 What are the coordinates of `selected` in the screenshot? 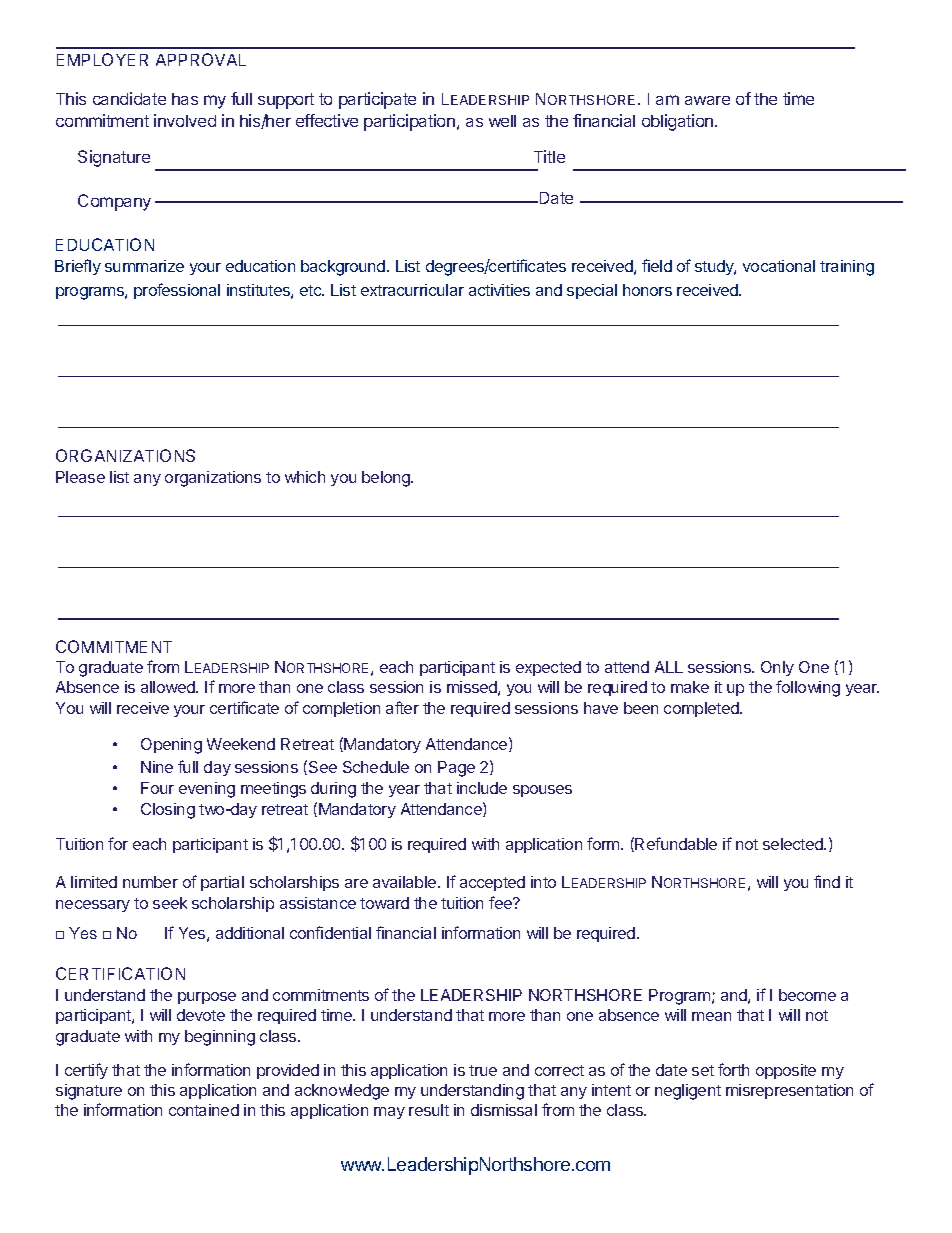 It's located at (794, 844).
